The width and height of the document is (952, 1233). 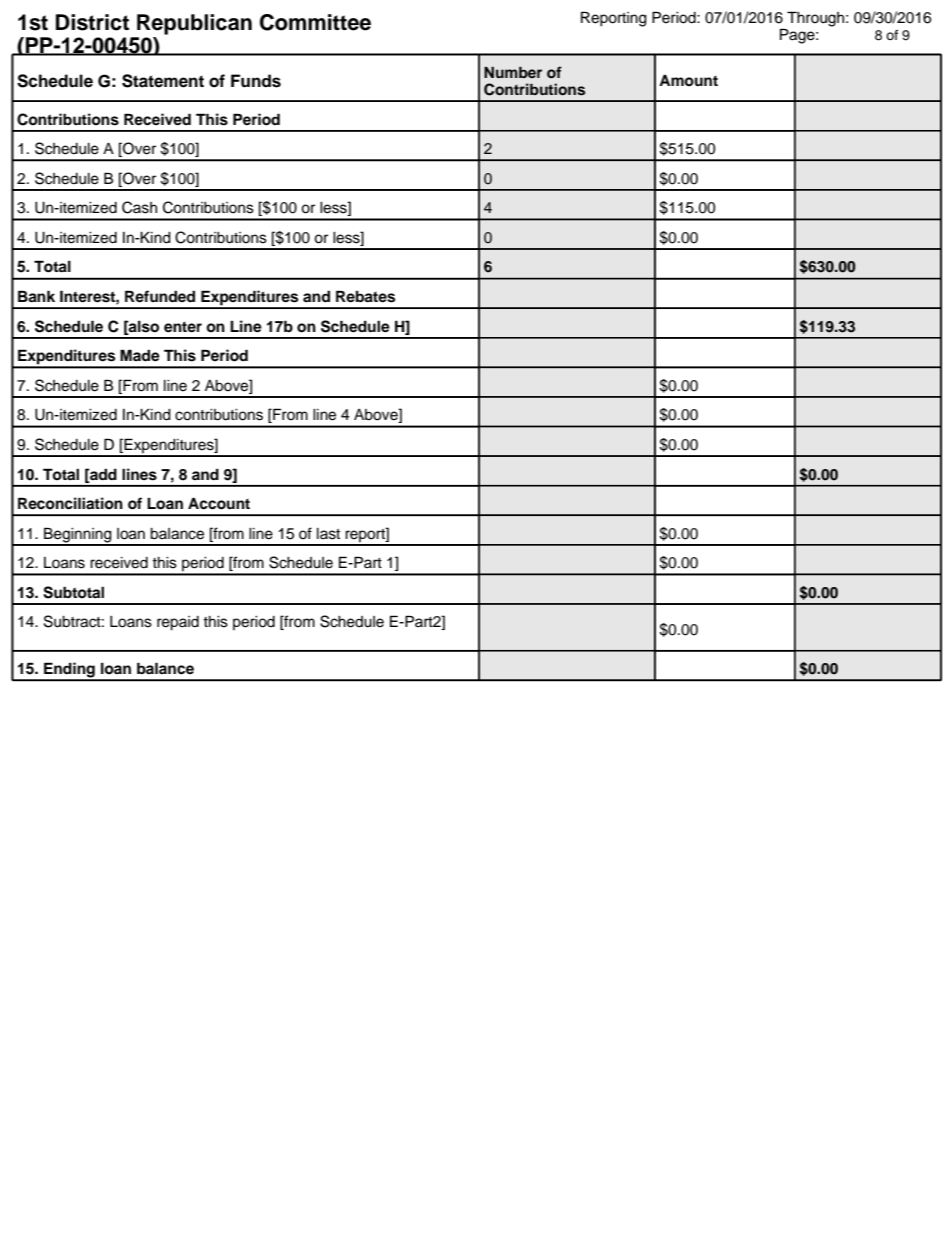 I want to click on last, so click(x=328, y=534).
